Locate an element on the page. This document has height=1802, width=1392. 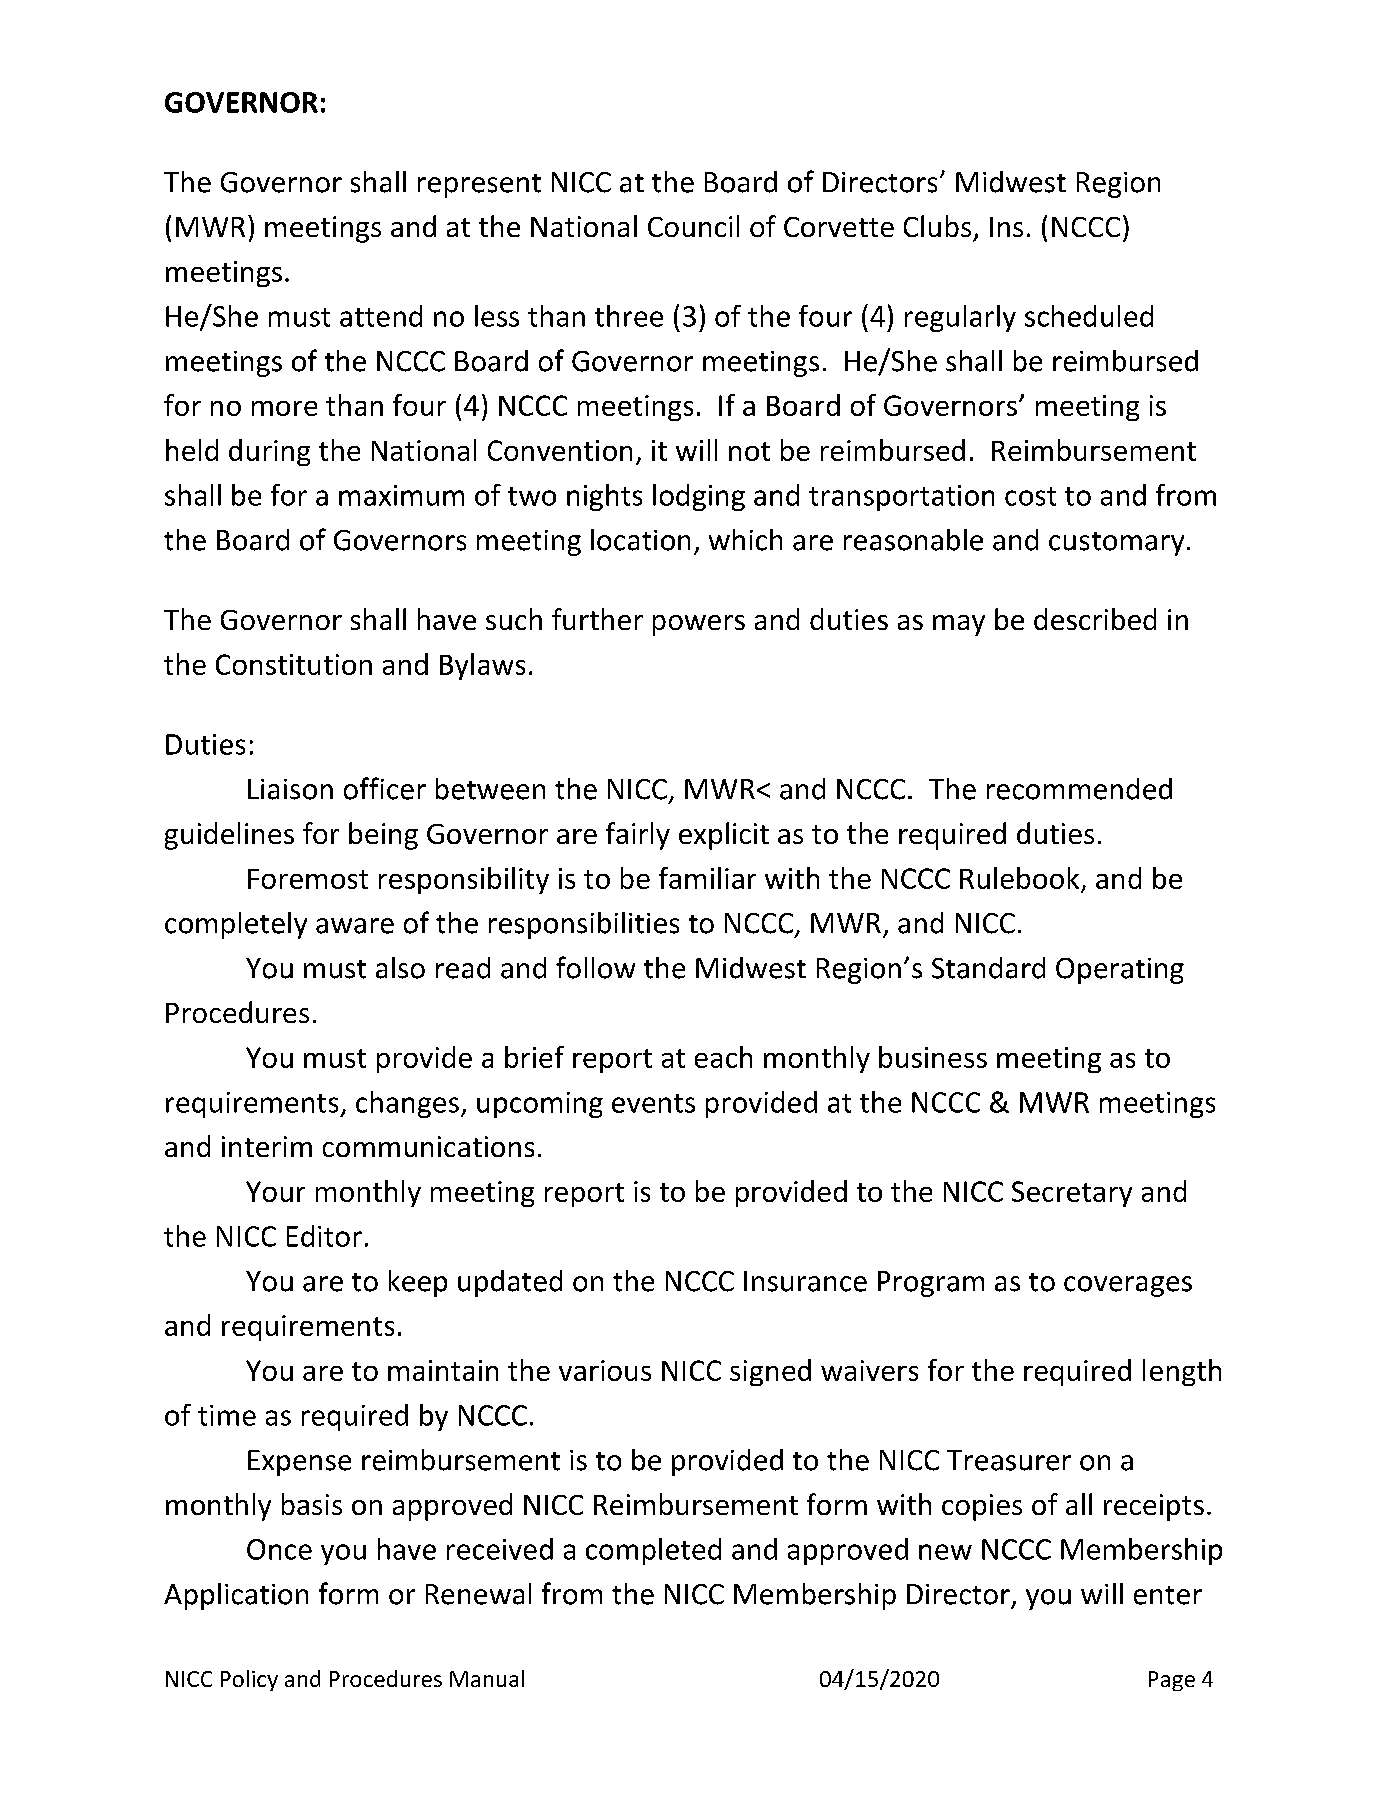
events is located at coordinates (653, 1103).
